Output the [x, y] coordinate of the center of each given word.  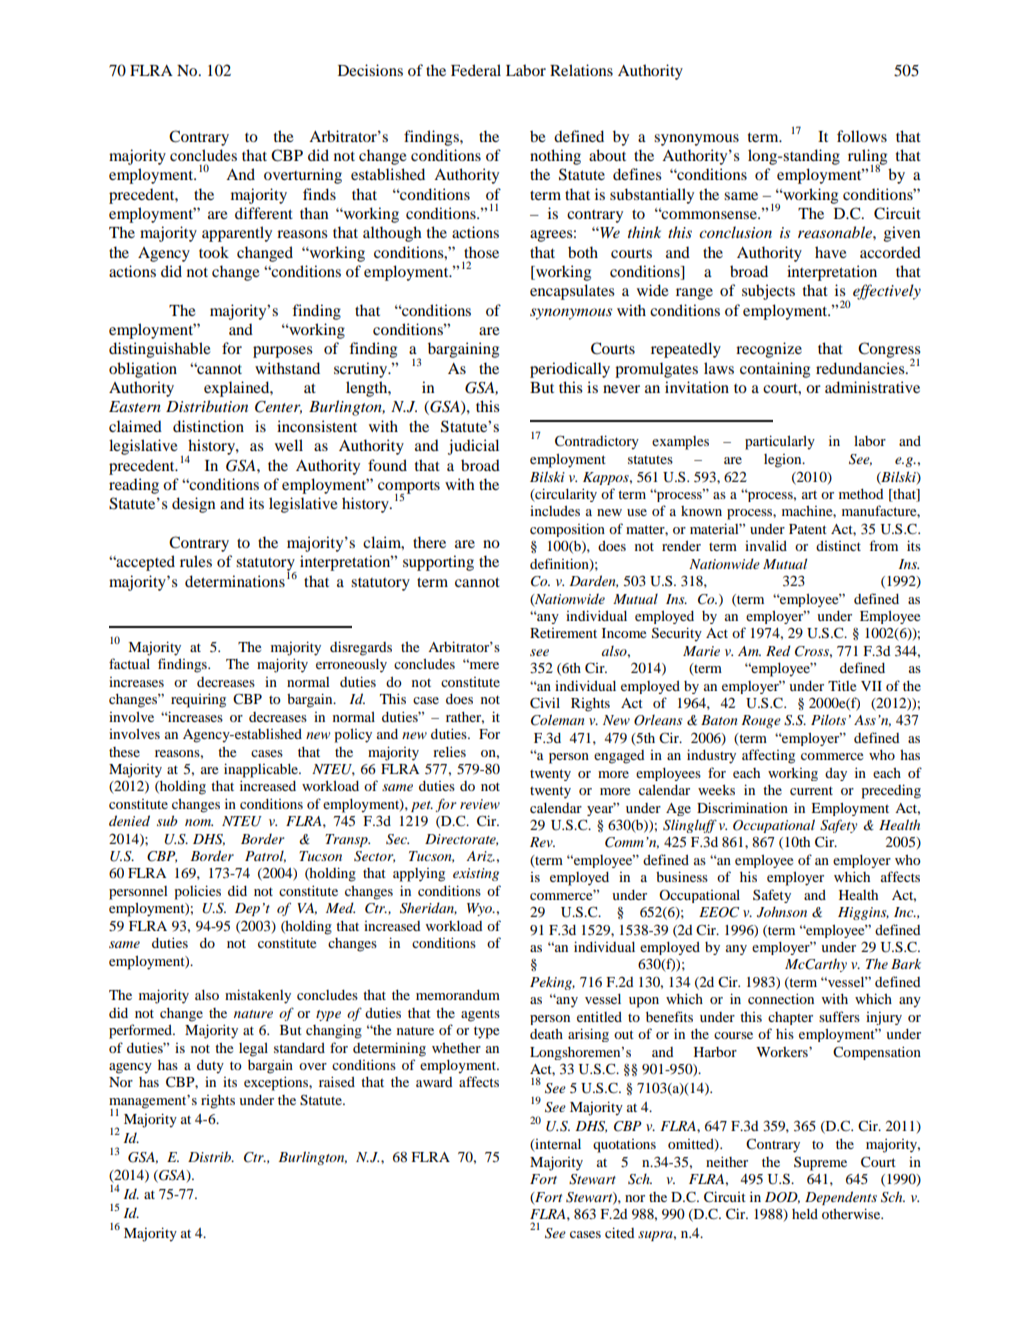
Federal [476, 70]
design [193, 505]
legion [784, 461]
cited [619, 1232]
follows [862, 136]
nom [199, 822]
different [264, 213]
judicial [473, 447]
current [811, 790]
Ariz [480, 856]
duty [210, 1067]
